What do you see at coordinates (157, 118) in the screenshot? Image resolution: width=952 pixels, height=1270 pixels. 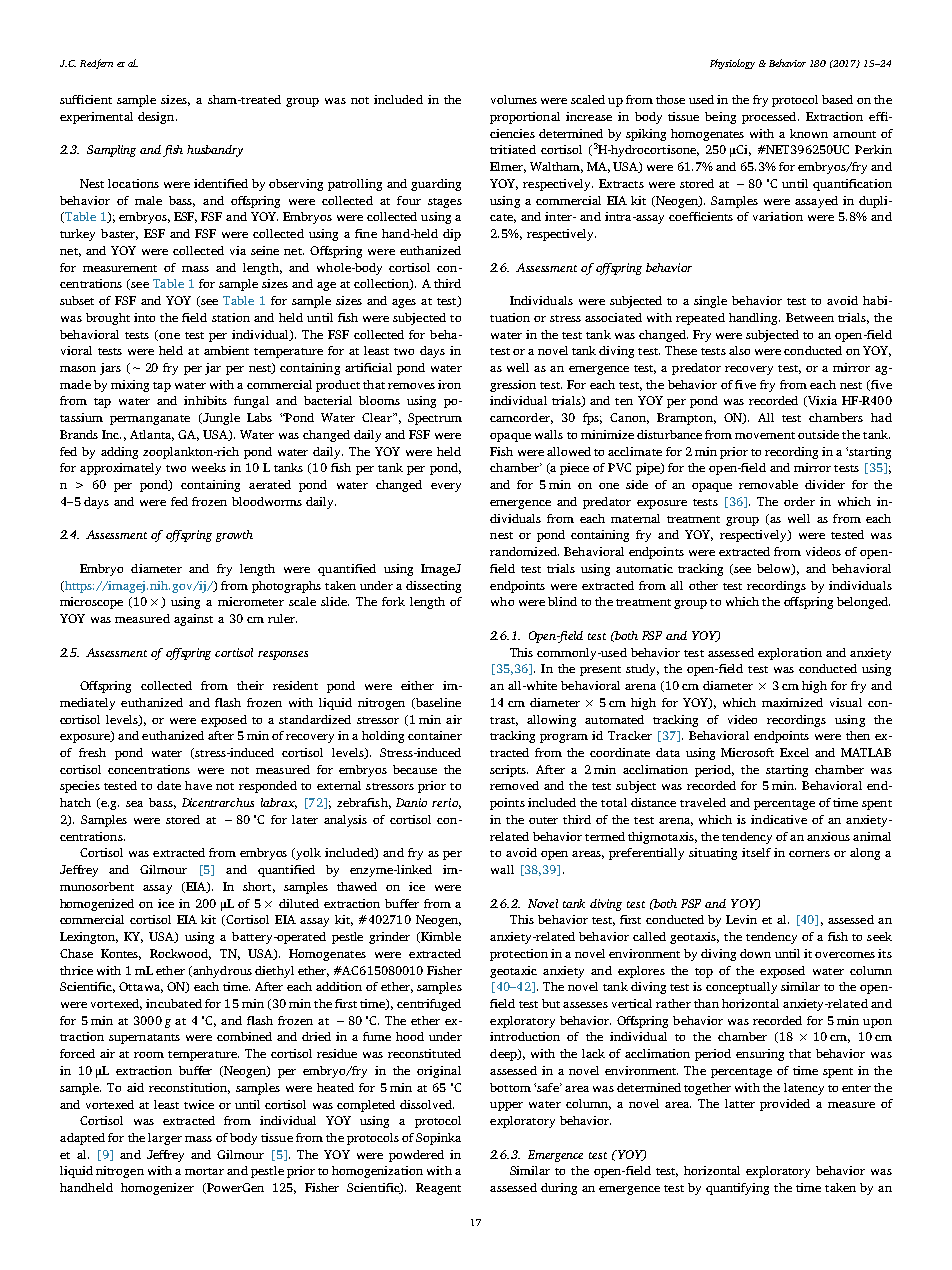 I see `design` at bounding box center [157, 118].
